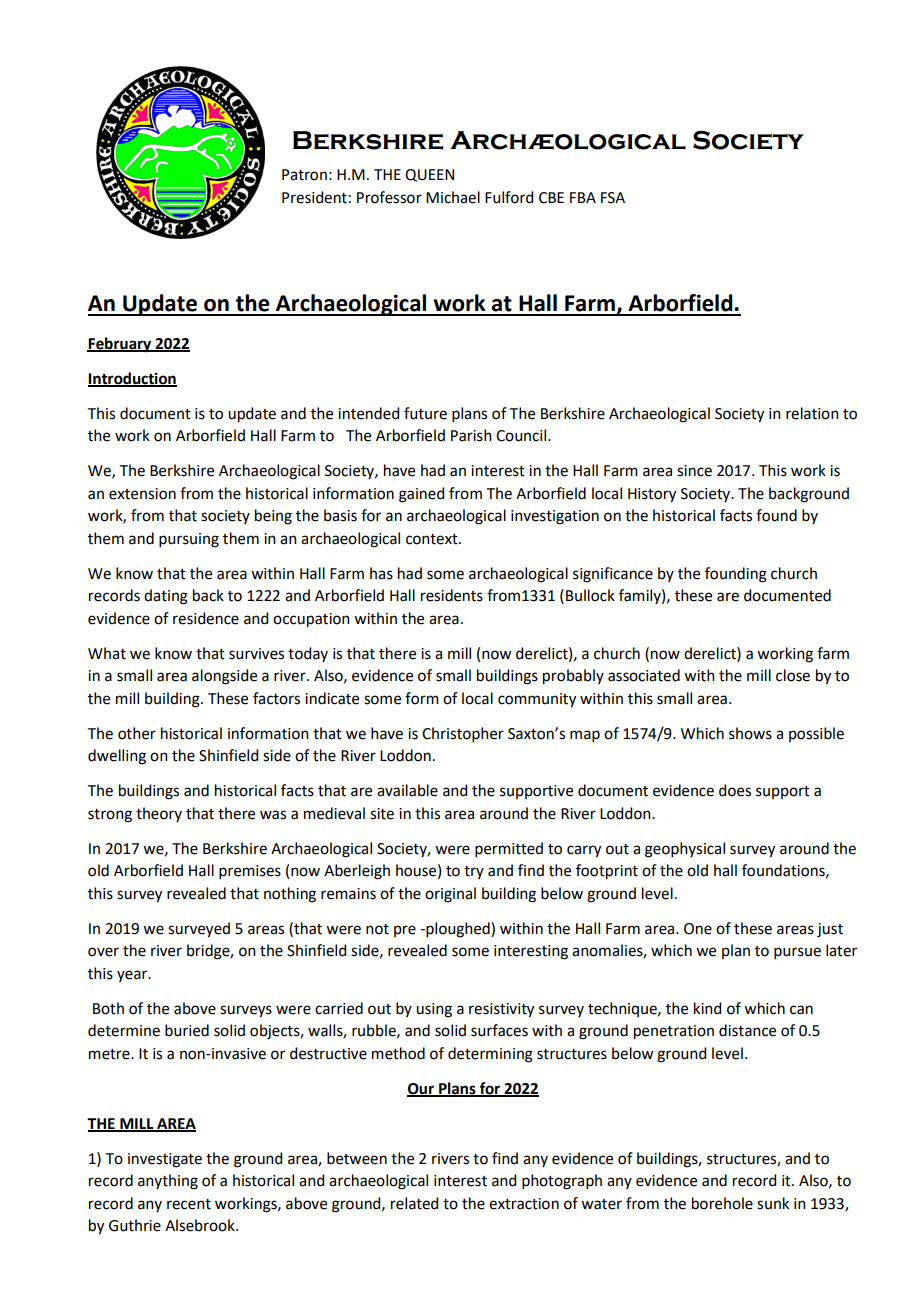  Describe the element at coordinates (524, 1204) in the image. I see `extraction` at that location.
